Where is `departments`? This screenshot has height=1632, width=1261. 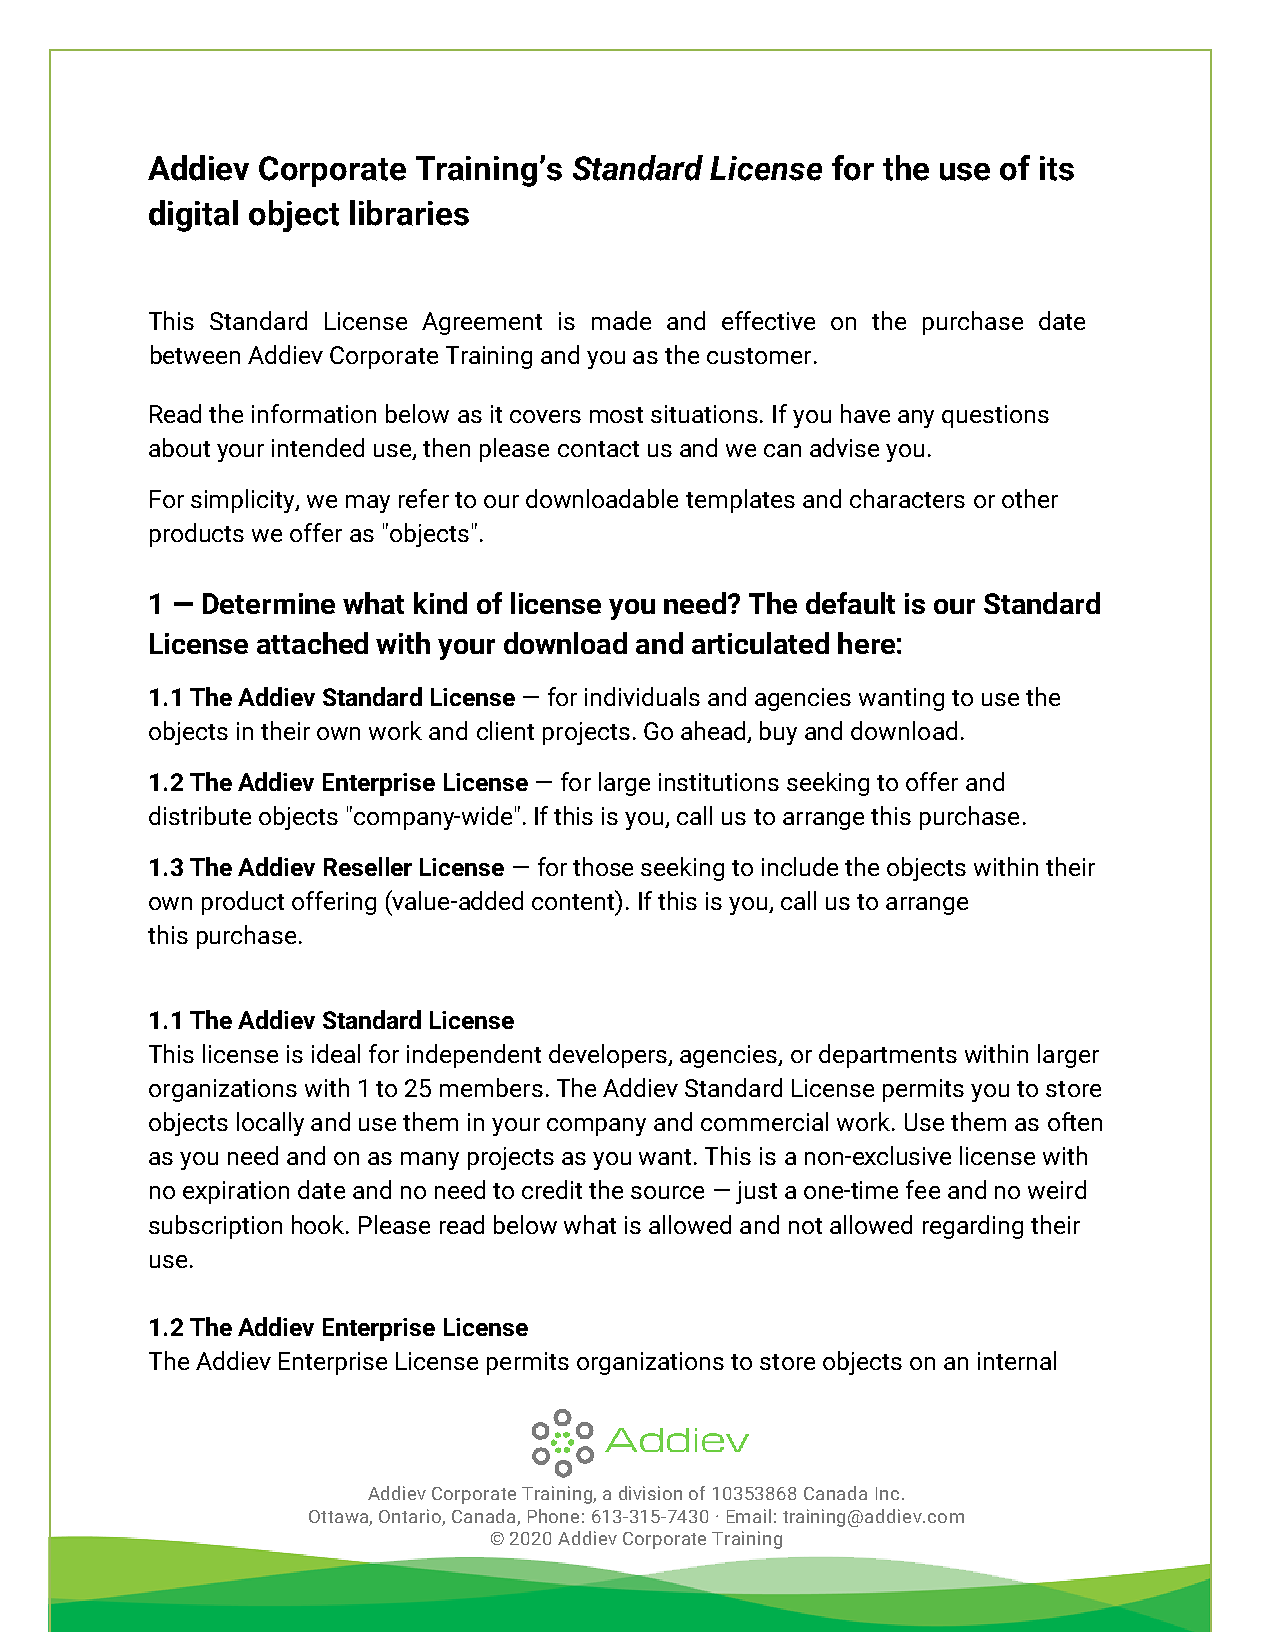
departments is located at coordinates (888, 1056).
